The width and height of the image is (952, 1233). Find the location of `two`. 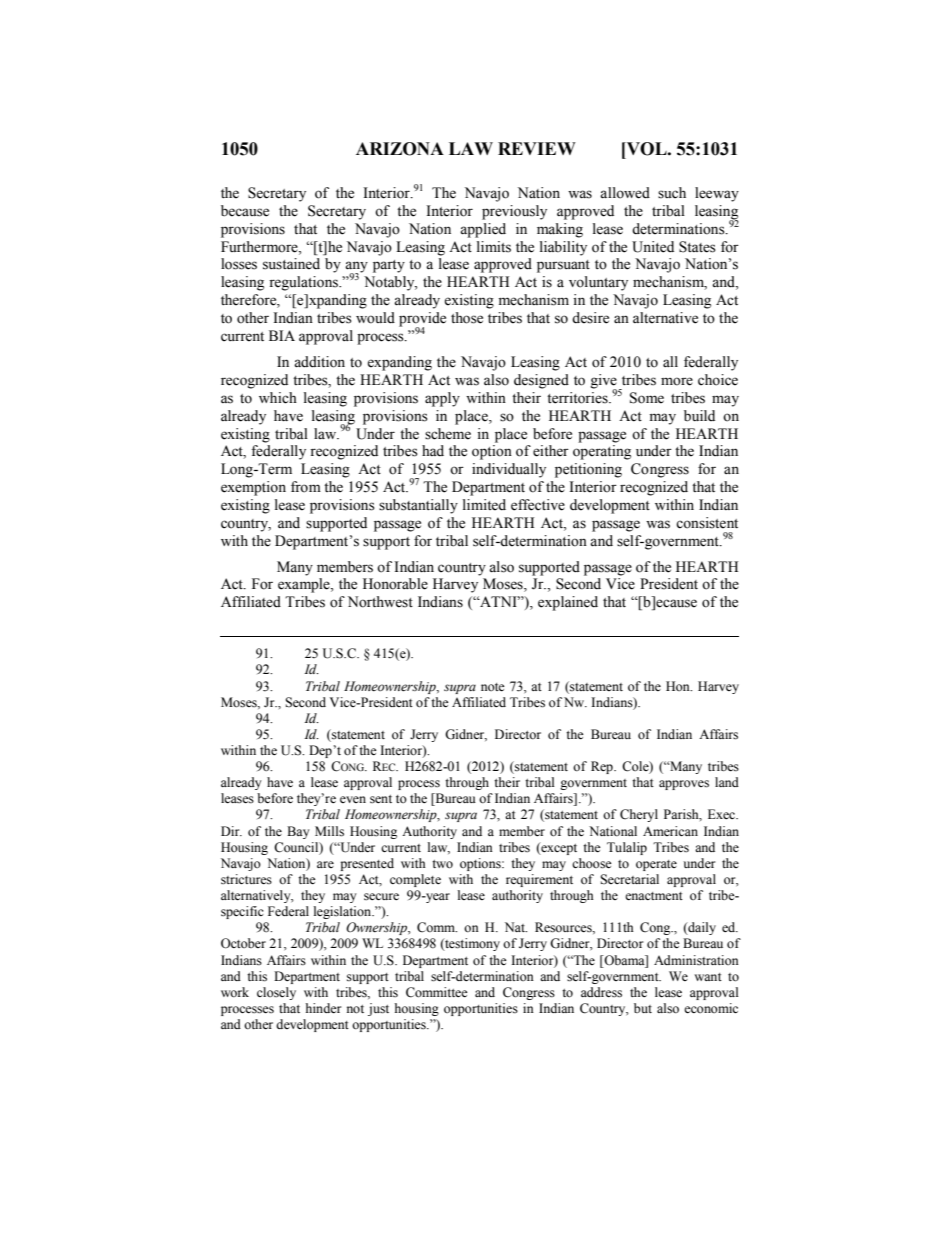

two is located at coordinates (442, 864).
